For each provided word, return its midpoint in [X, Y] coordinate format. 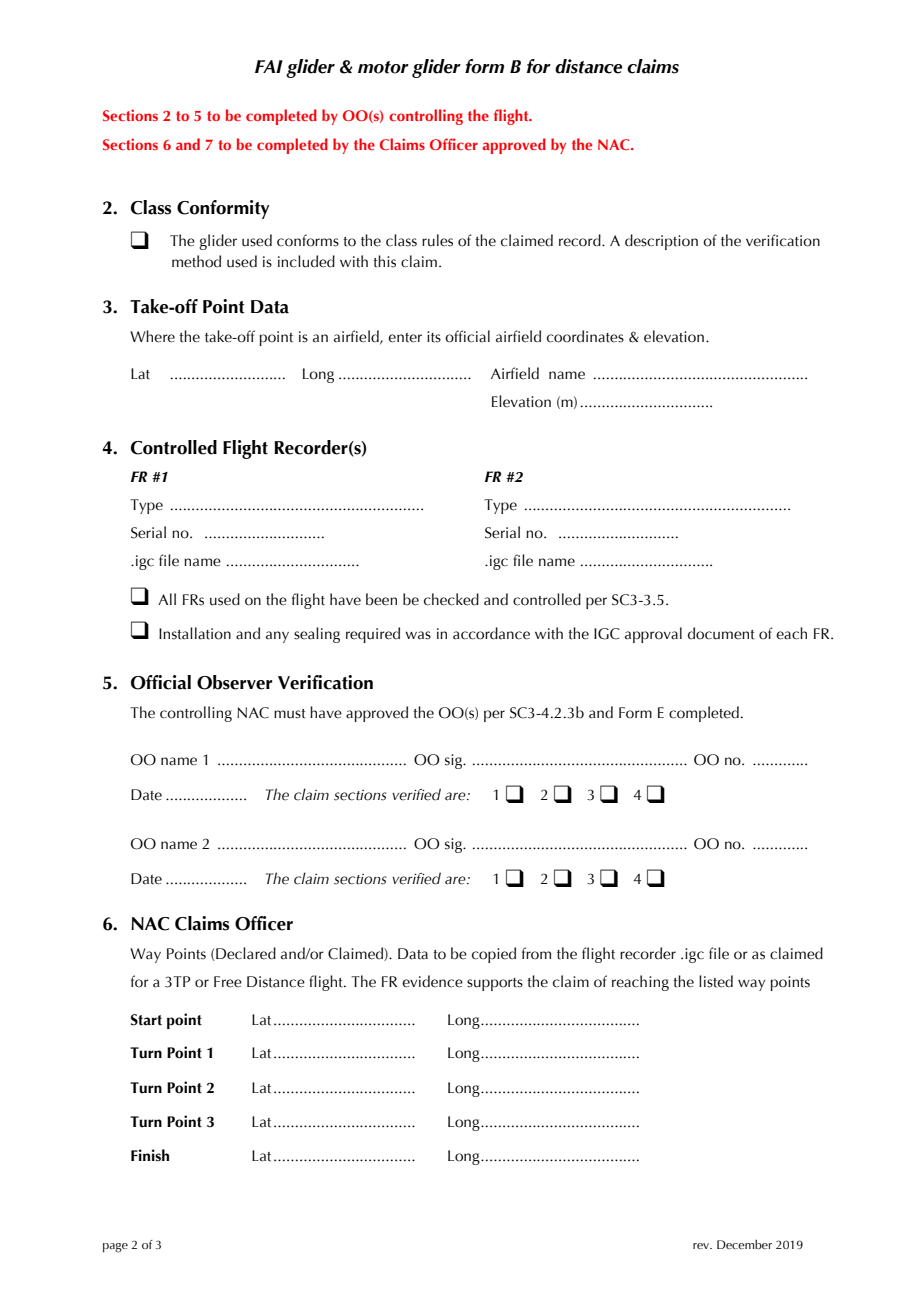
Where [152, 336]
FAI [269, 66]
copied [494, 955]
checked [451, 599]
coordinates [585, 336]
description [661, 242]
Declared [245, 954]
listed [716, 981]
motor [383, 67]
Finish [150, 1155]
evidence [432, 981]
